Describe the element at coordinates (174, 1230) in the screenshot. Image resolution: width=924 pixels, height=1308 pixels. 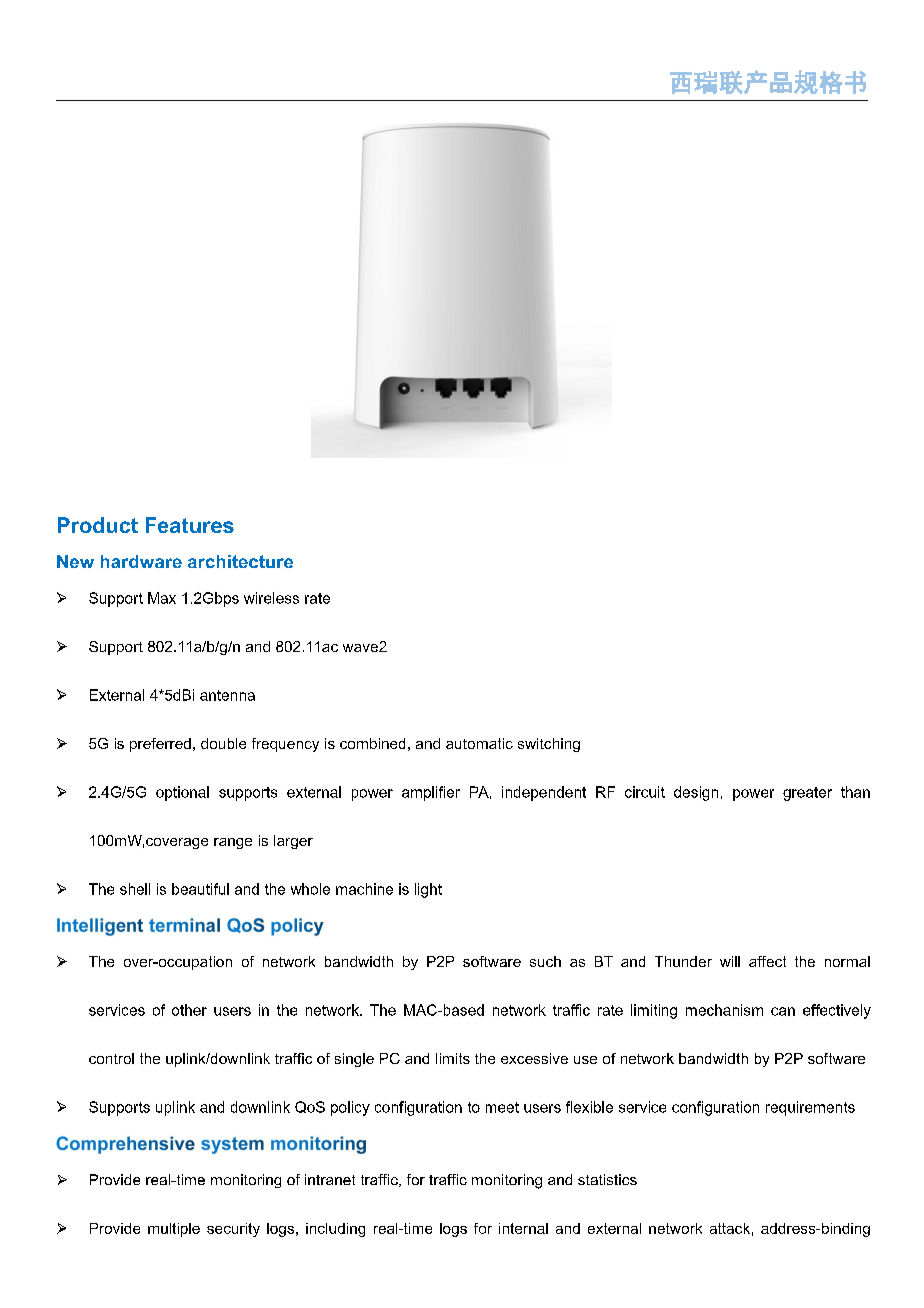
I see `multiple` at that location.
